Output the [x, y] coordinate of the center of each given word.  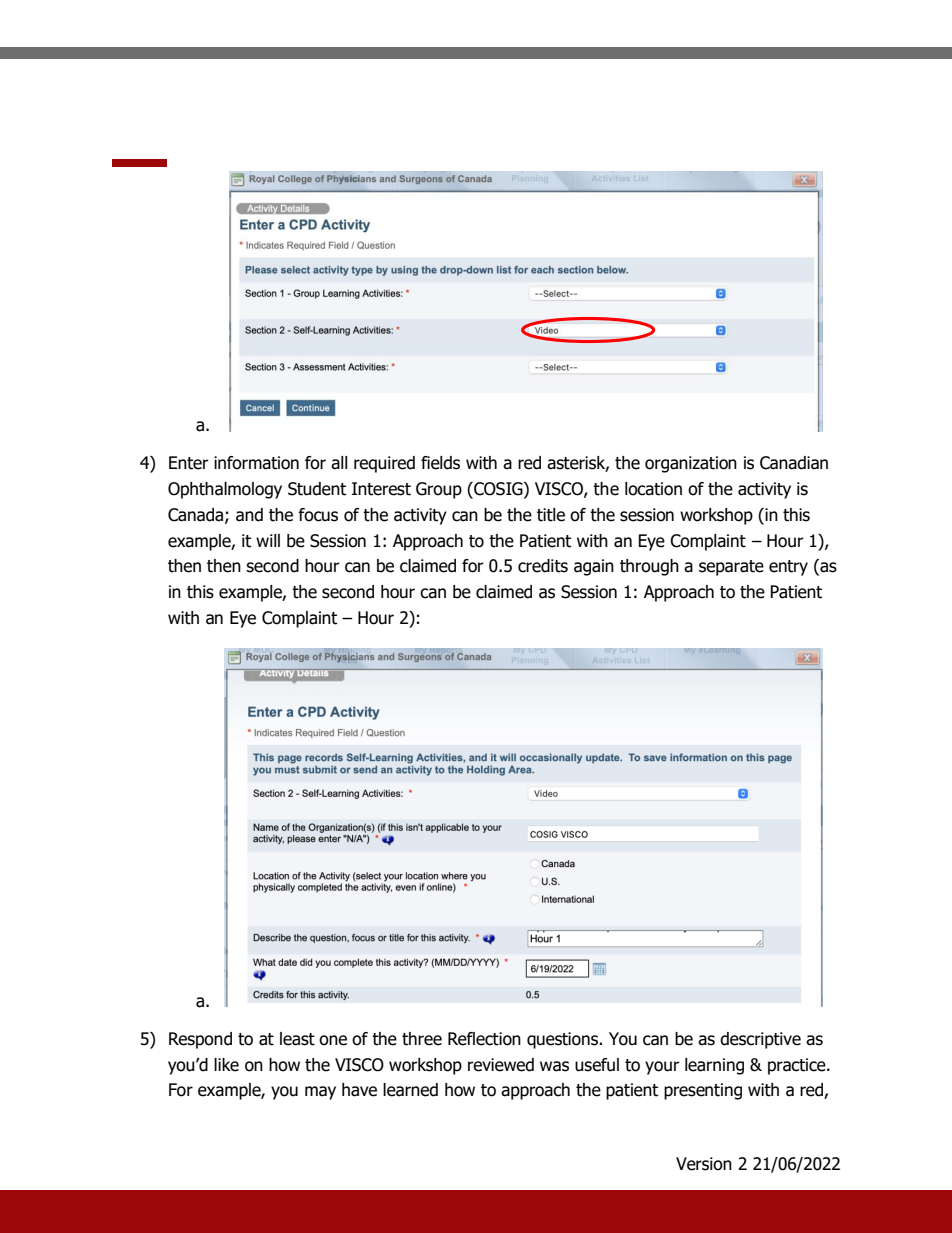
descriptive [760, 1040]
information [256, 463]
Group [439, 490]
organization [691, 464]
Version [704, 1164]
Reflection [484, 1039]
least [297, 1039]
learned [410, 1090]
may [320, 1093]
